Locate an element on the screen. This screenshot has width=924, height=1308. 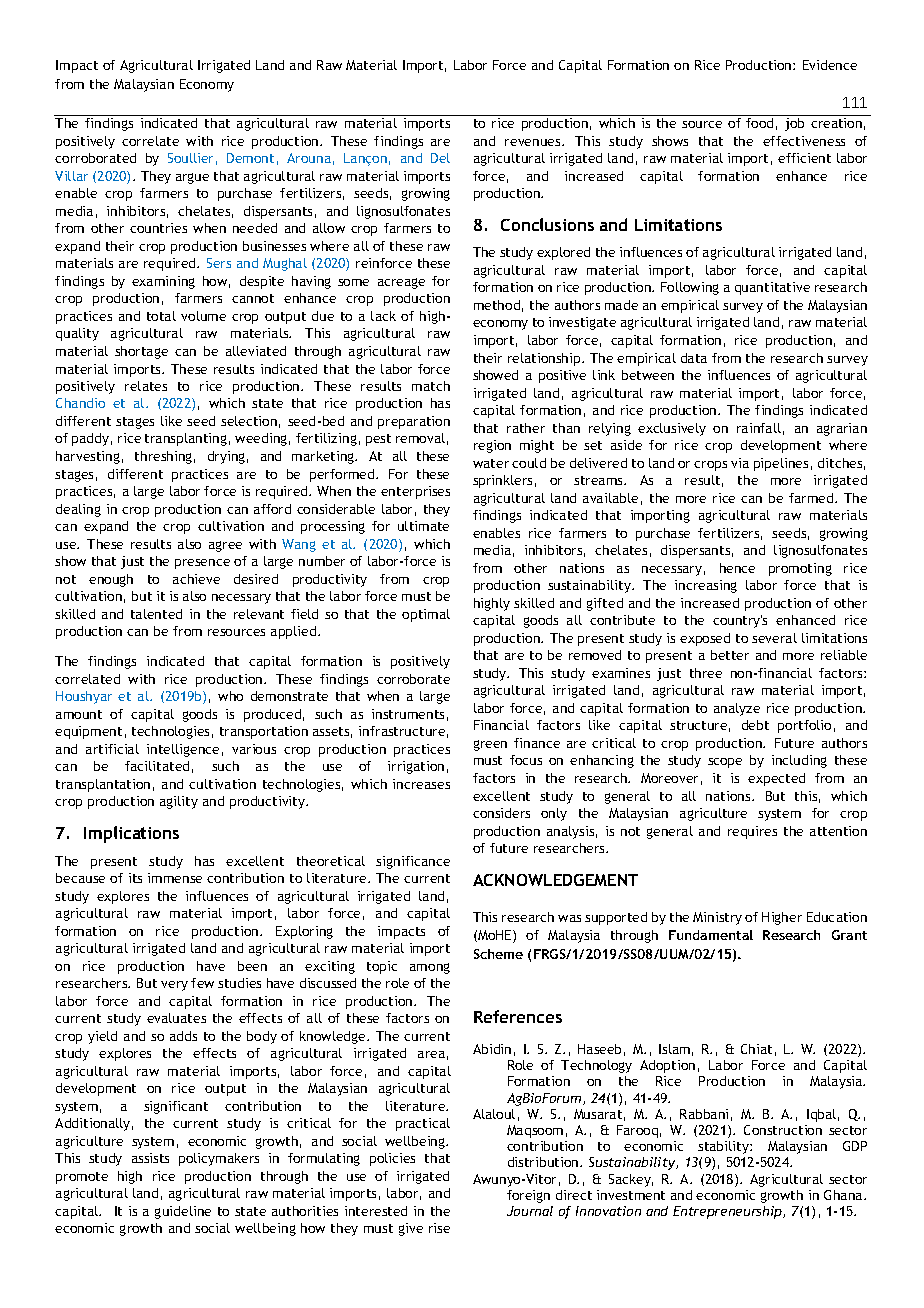
guideline is located at coordinates (183, 1212).
